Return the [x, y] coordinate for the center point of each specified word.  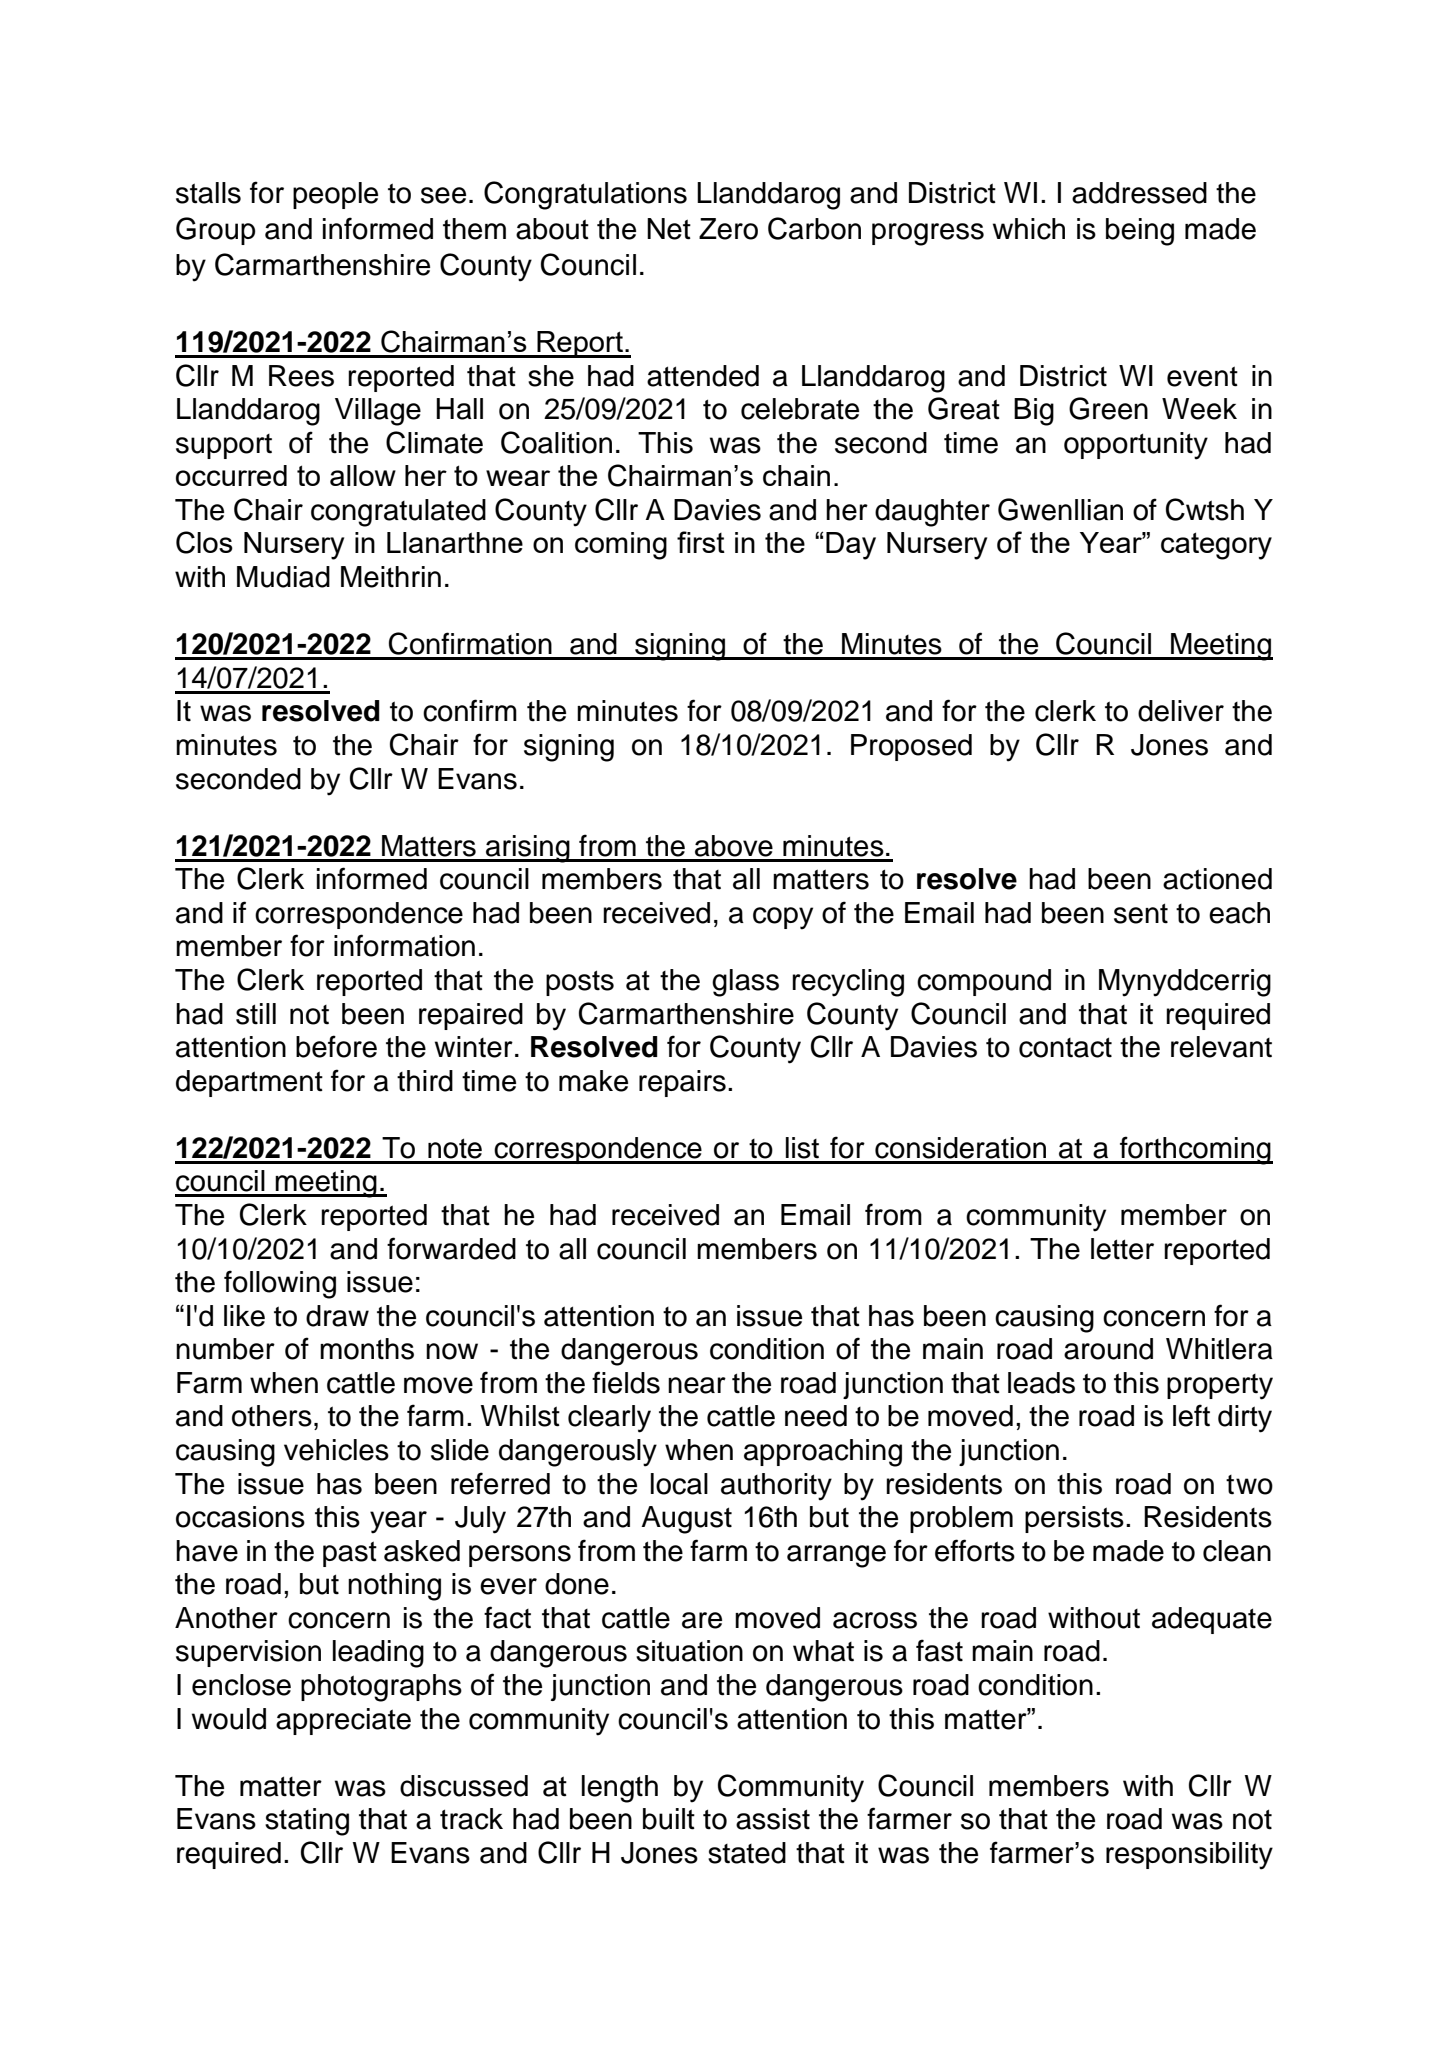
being [1140, 232]
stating [307, 1822]
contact [1065, 1047]
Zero [728, 229]
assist [773, 1819]
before [336, 1046]
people [335, 195]
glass [745, 983]
